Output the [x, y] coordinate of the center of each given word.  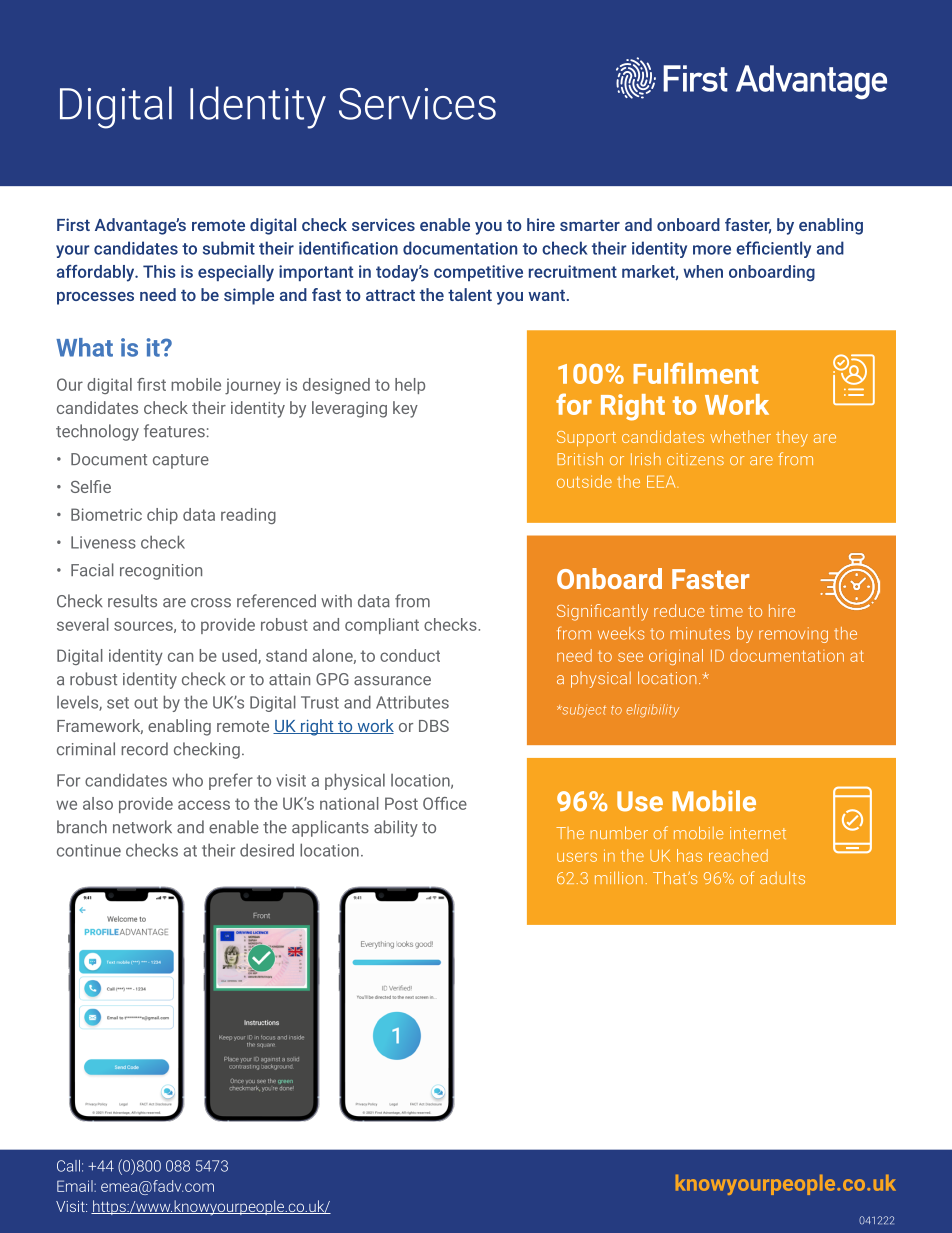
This [159, 271]
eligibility [652, 711]
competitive [478, 273]
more [712, 250]
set [118, 703]
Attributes [412, 702]
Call [68, 1166]
